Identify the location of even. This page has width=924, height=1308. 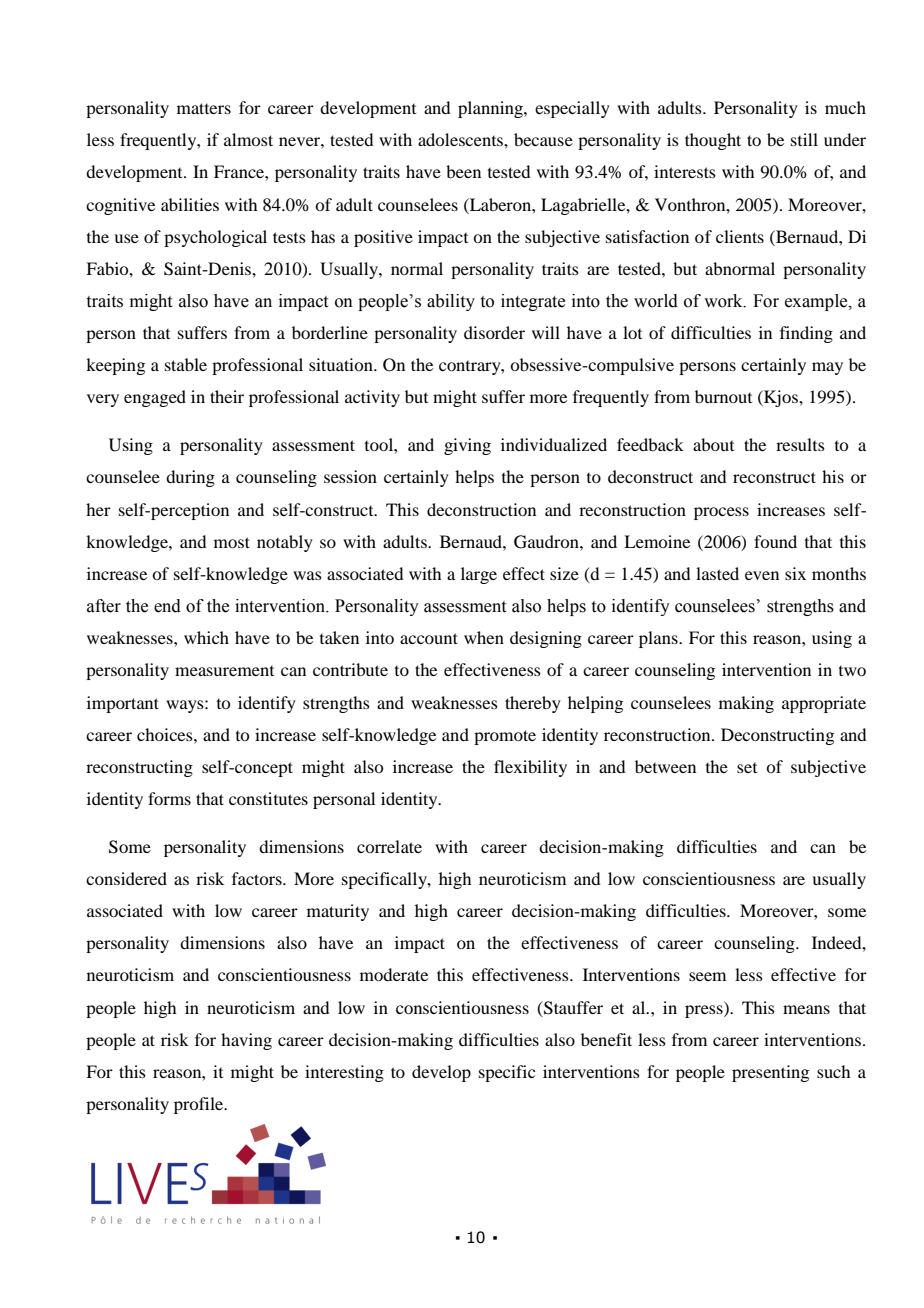
(762, 575).
